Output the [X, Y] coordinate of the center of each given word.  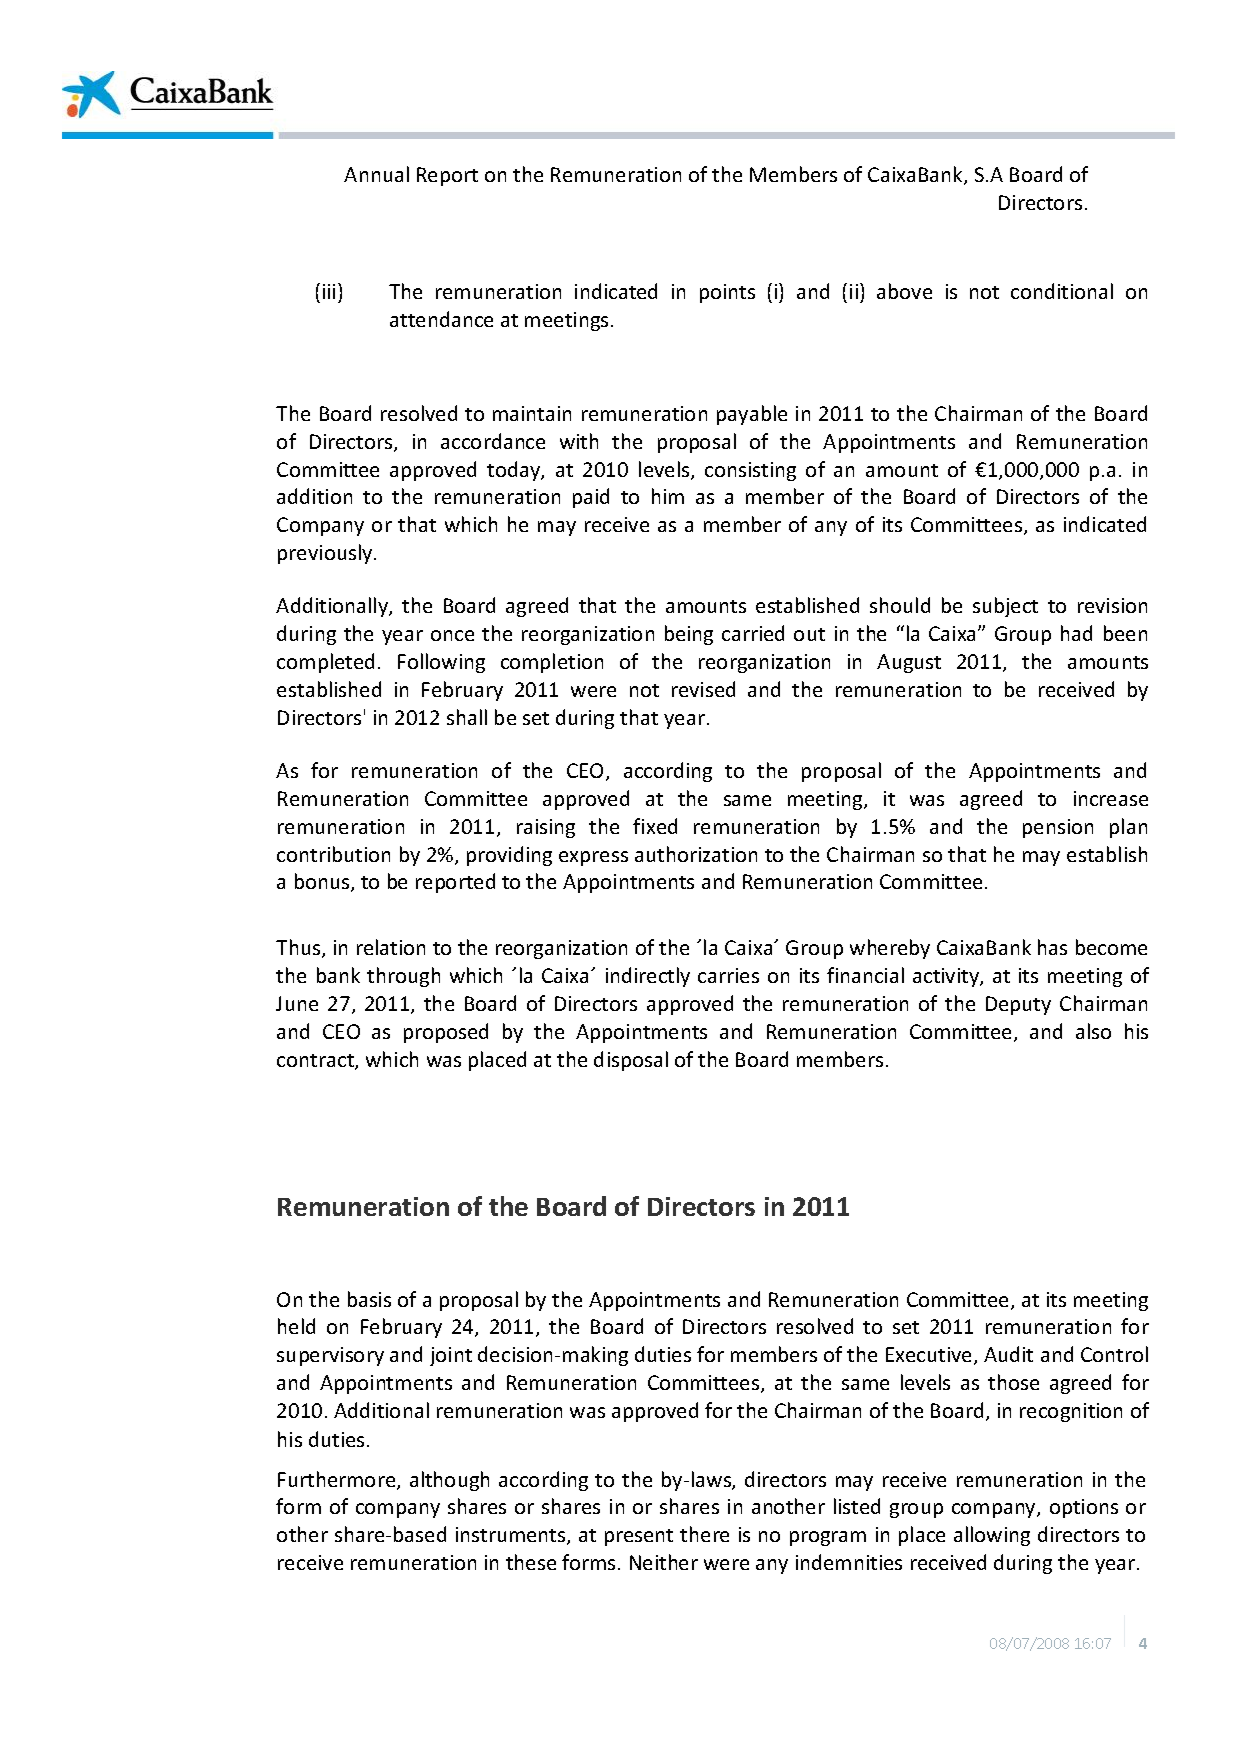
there [704, 1534]
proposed [446, 1033]
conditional [1062, 291]
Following [441, 663]
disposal [631, 1061]
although [449, 1481]
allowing [992, 1536]
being [689, 635]
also [1093, 1031]
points [727, 293]
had [1076, 633]
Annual [376, 174]
